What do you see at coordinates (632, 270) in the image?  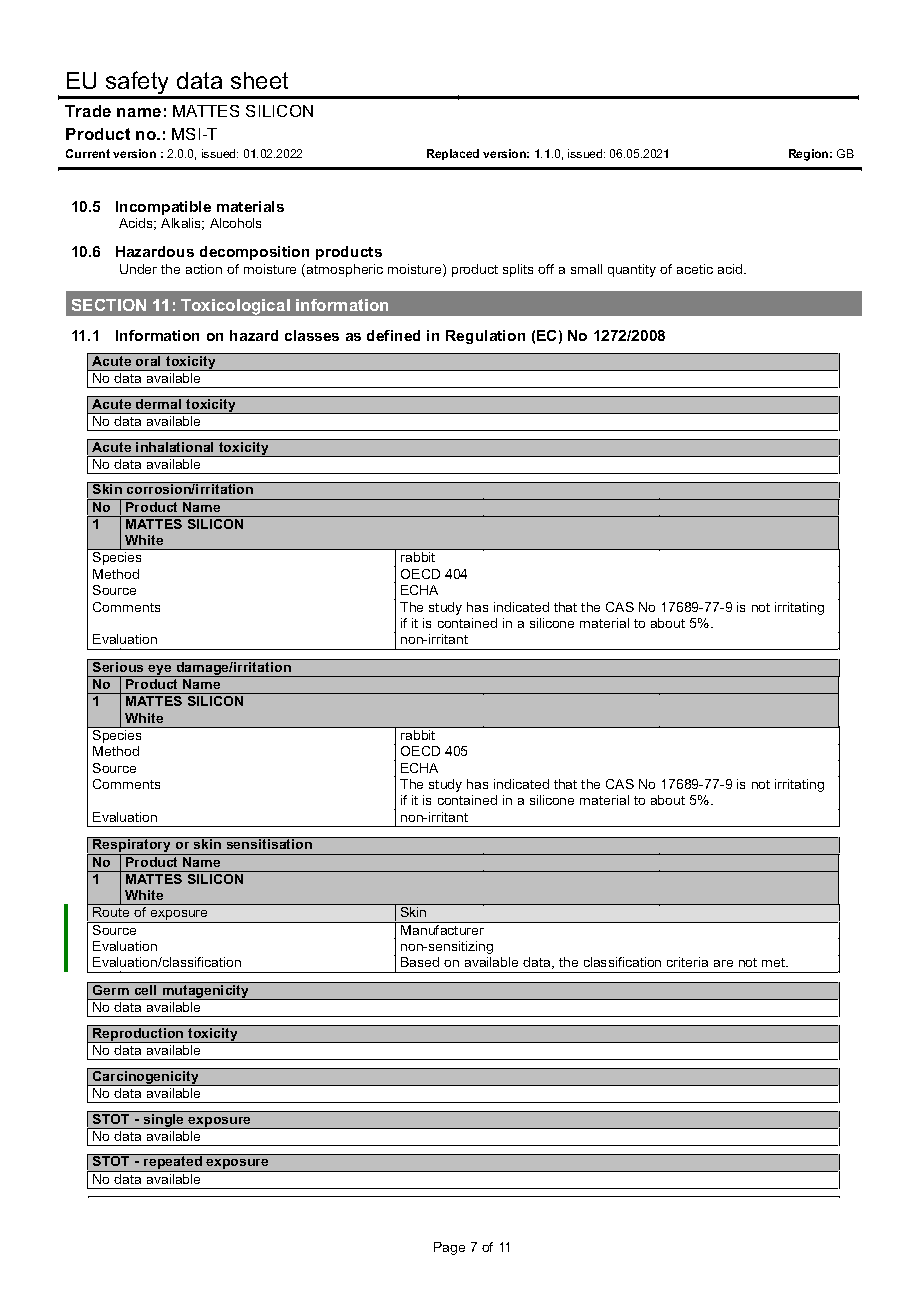 I see `quantity` at bounding box center [632, 270].
